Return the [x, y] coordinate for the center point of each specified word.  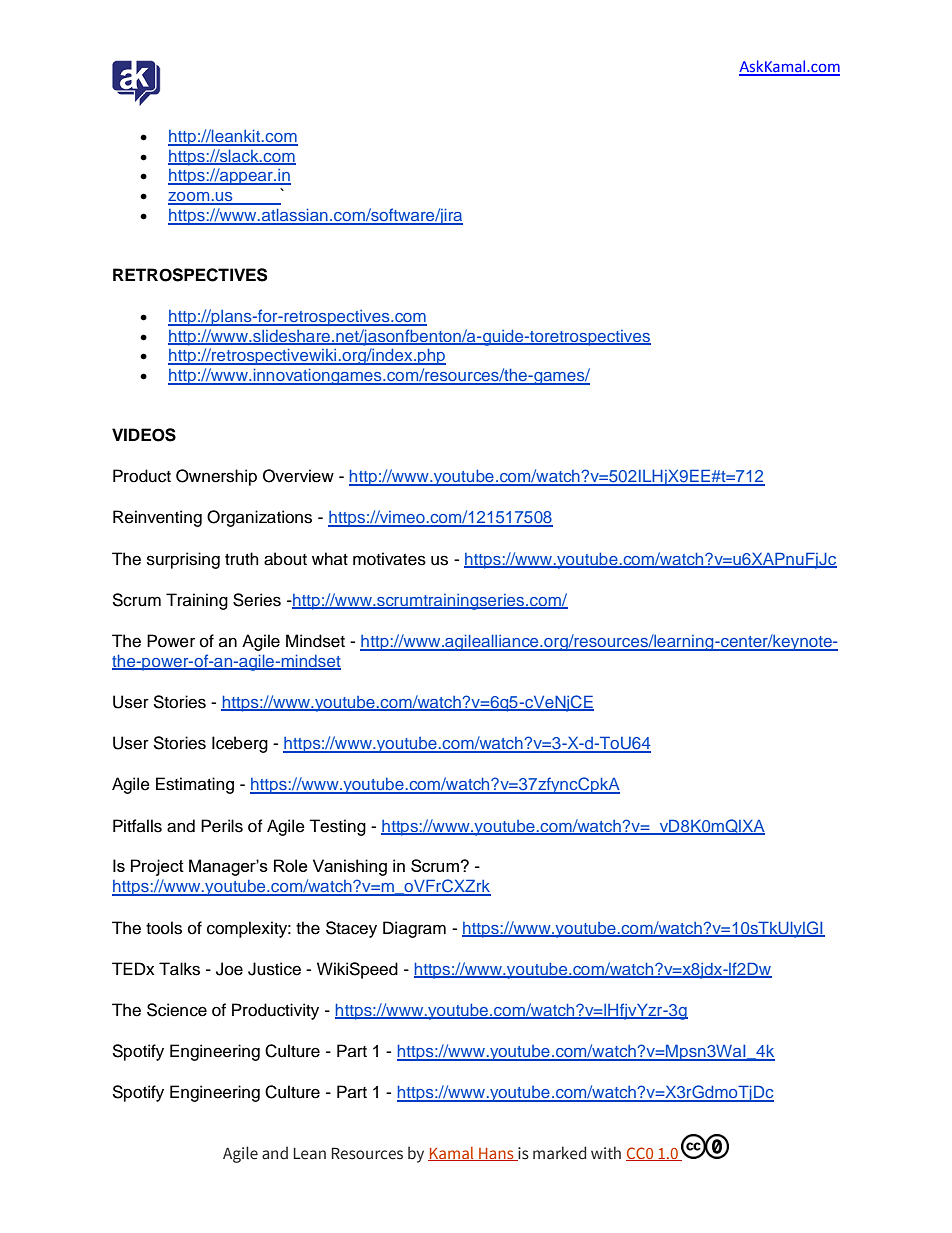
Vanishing [350, 867]
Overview [298, 476]
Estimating [195, 785]
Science [177, 1010]
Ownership [216, 477]
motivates [389, 559]
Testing [337, 827]
